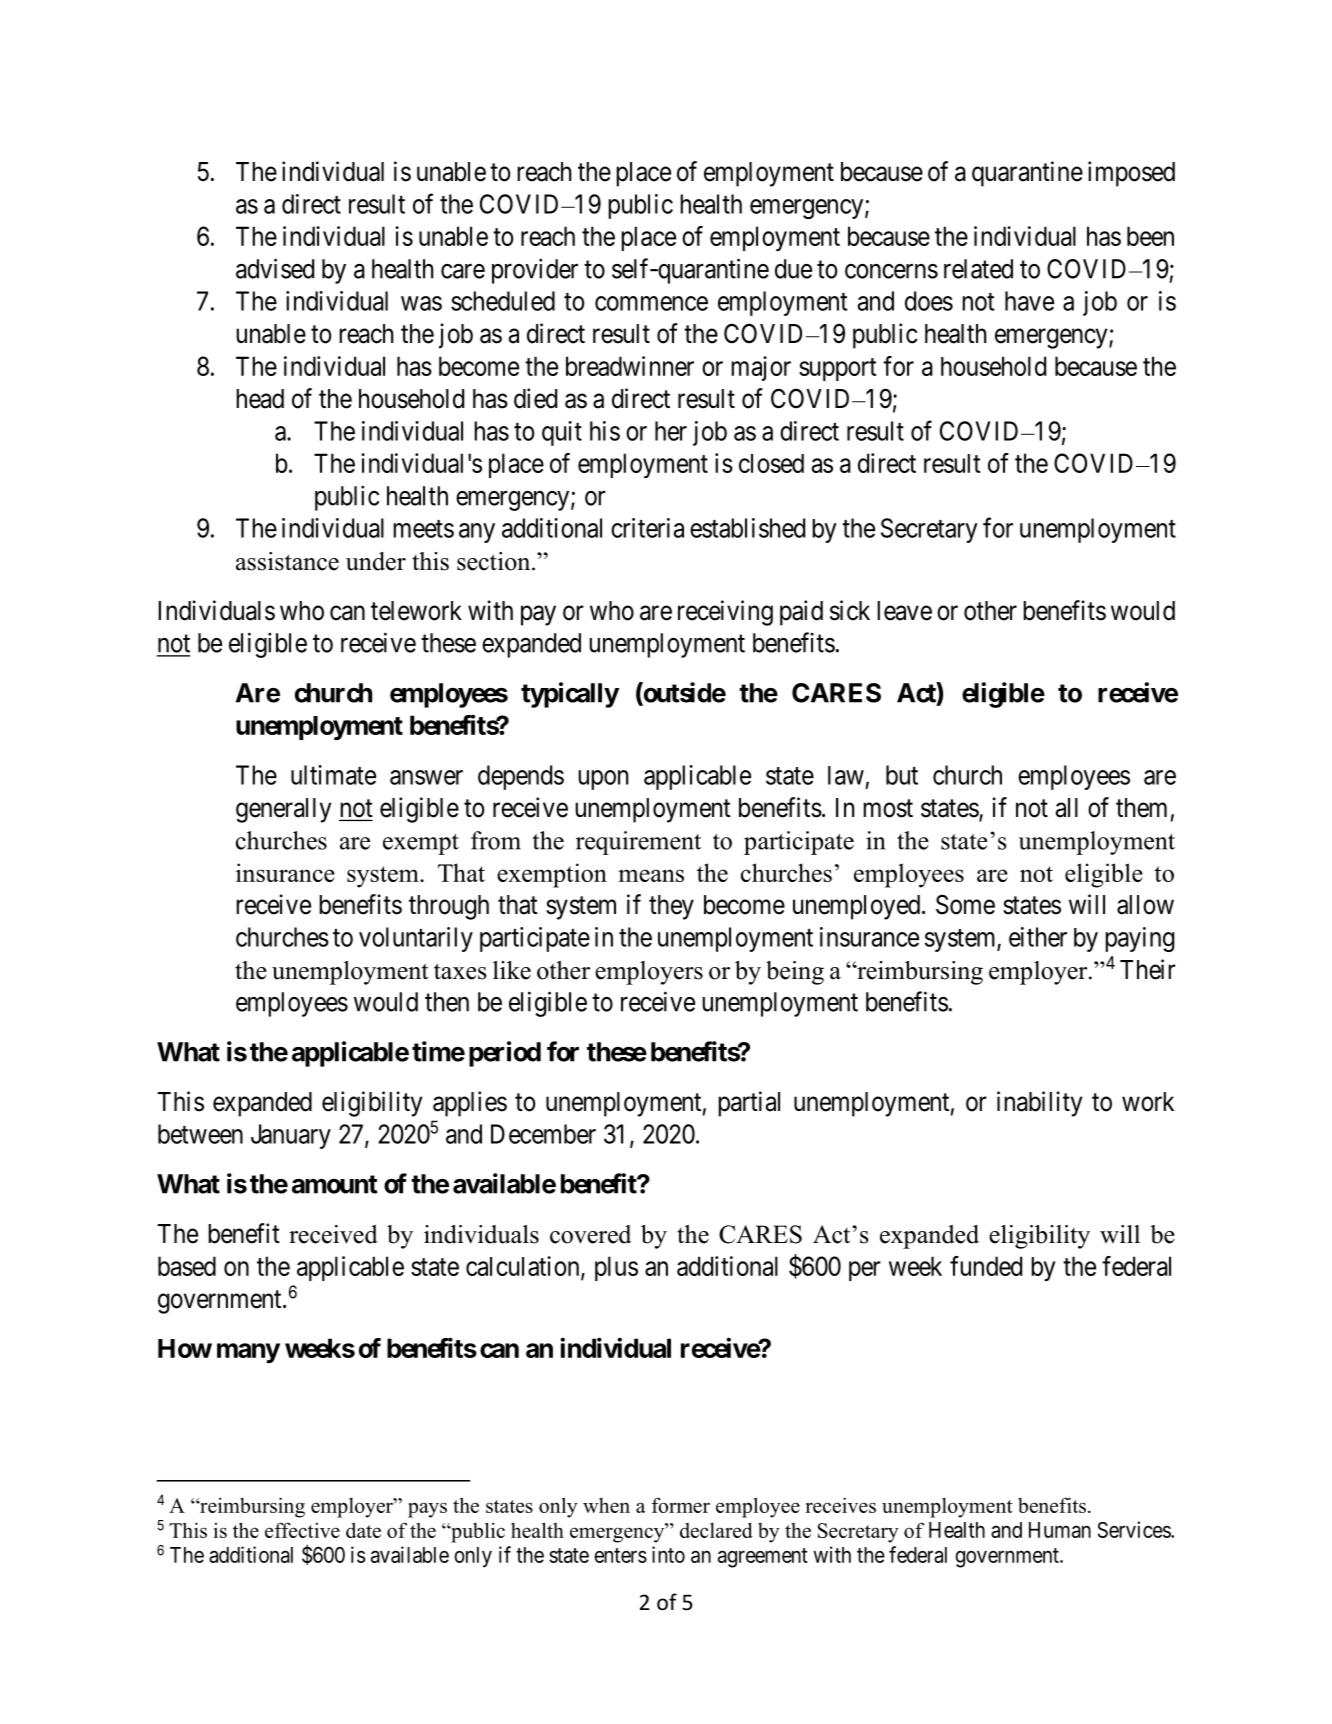 Image resolution: width=1332 pixels, height=1724 pixels. Describe the element at coordinates (333, 775) in the screenshot. I see `ultimate` at that location.
